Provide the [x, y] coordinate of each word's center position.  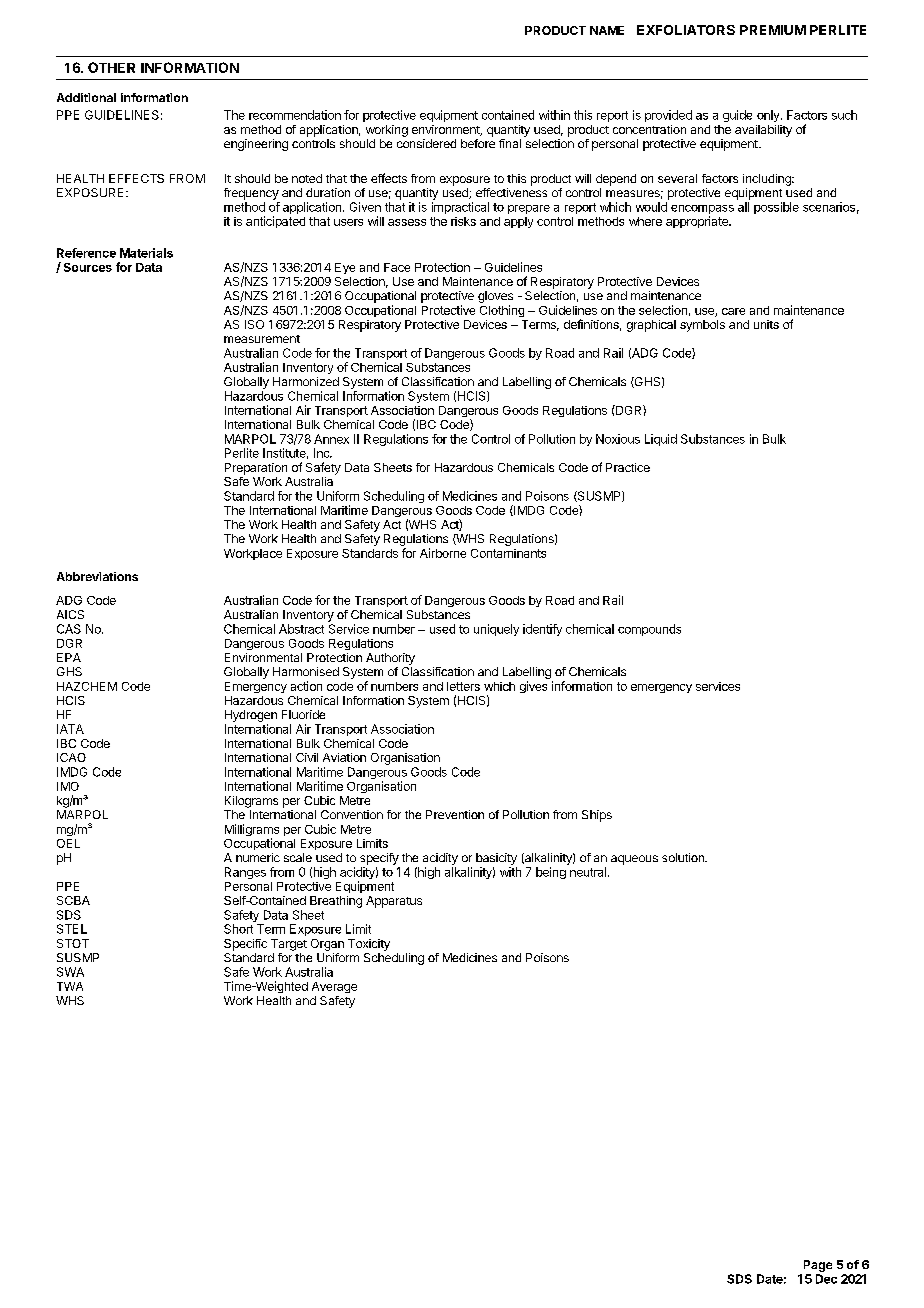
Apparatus [394, 902]
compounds [649, 630]
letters [463, 686]
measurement [262, 339]
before [478, 143]
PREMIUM [773, 30]
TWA [70, 986]
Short [238, 929]
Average [334, 987]
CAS [69, 629]
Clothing [502, 311]
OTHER [111, 67]
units [766, 324]
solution [684, 857]
